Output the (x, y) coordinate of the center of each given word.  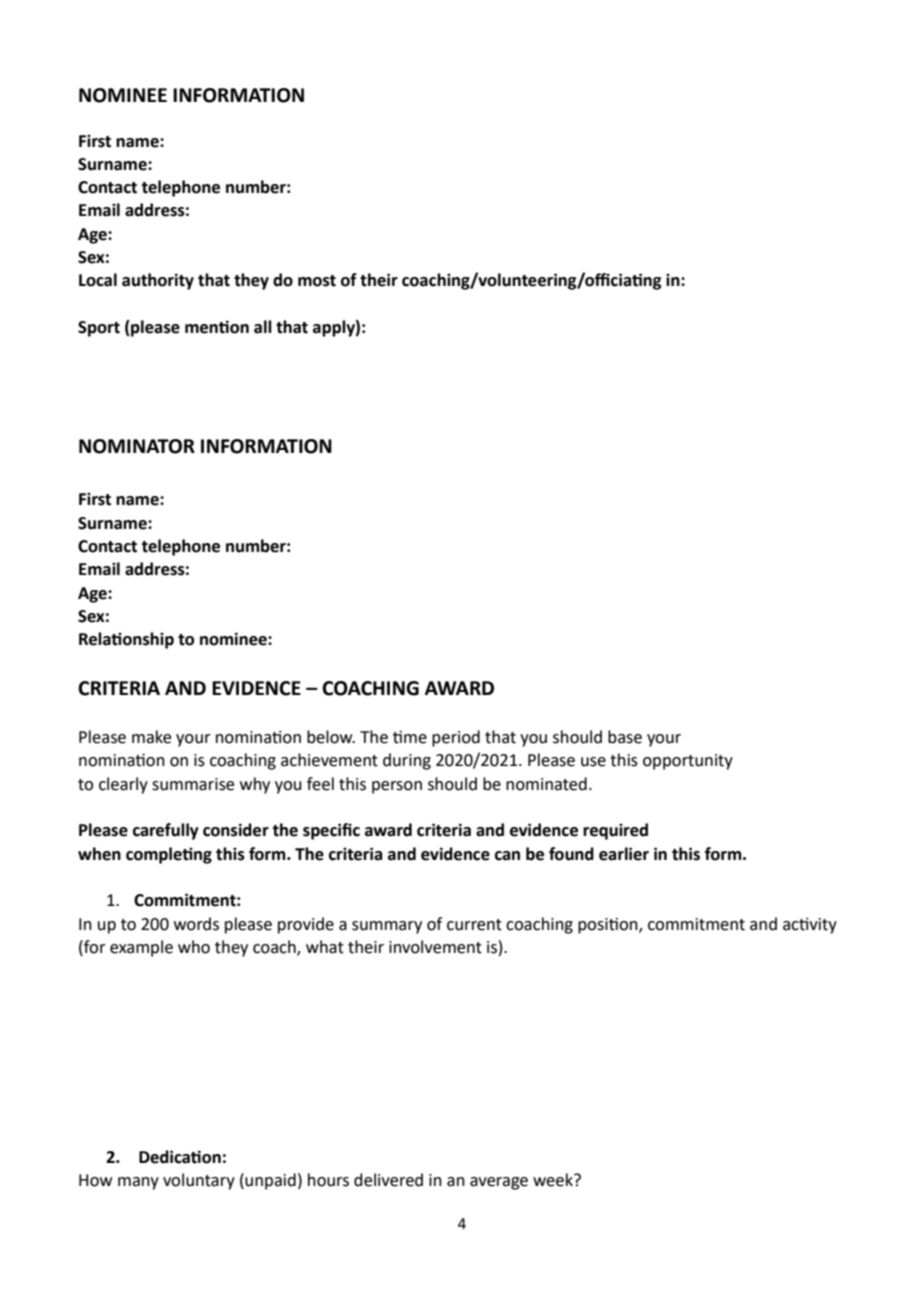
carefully (166, 831)
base (625, 737)
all (263, 327)
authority (158, 281)
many (138, 1183)
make (151, 737)
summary (387, 927)
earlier (624, 854)
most (317, 281)
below (331, 737)
